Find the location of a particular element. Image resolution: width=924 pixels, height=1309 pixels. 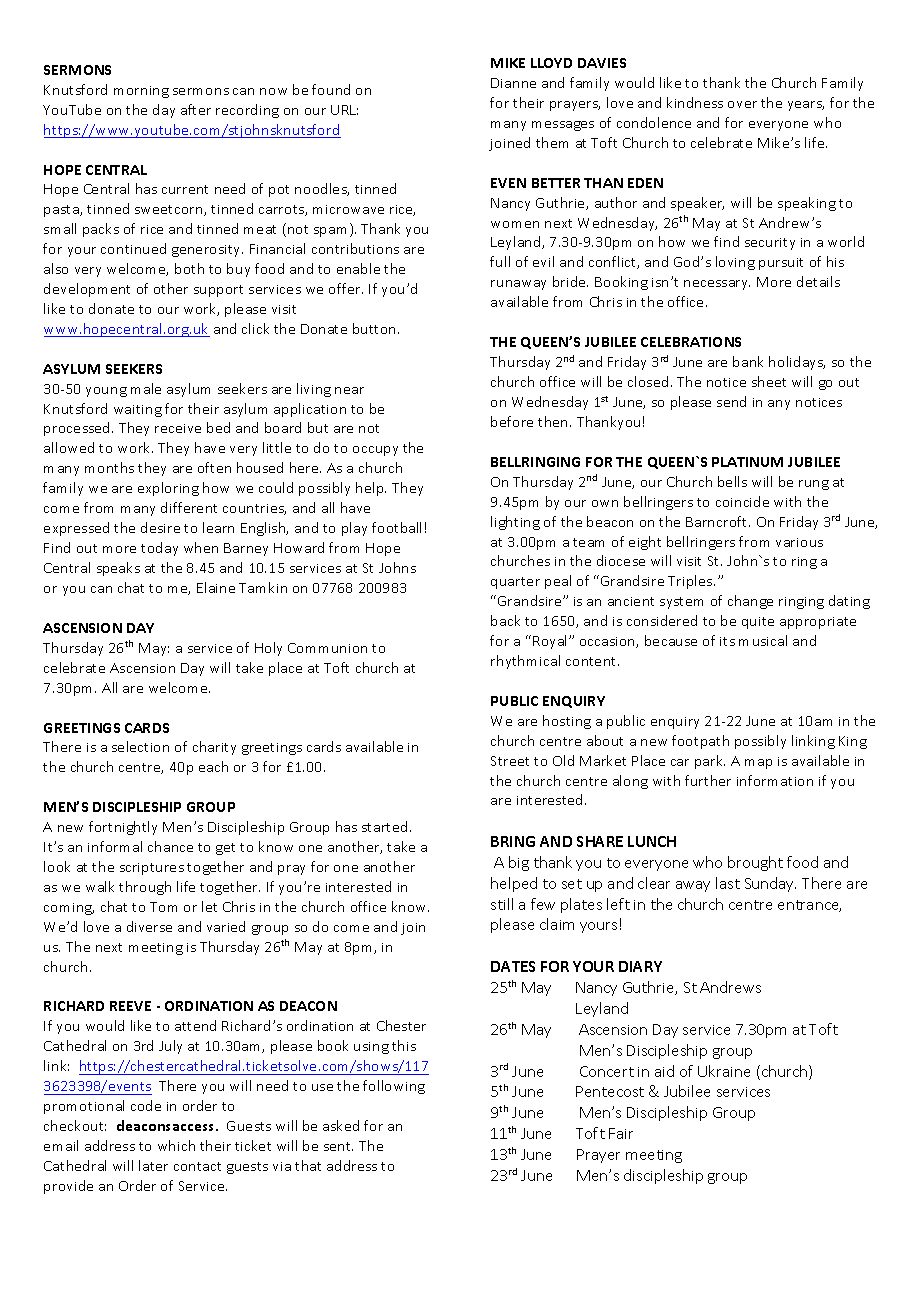

receive is located at coordinates (178, 428).
